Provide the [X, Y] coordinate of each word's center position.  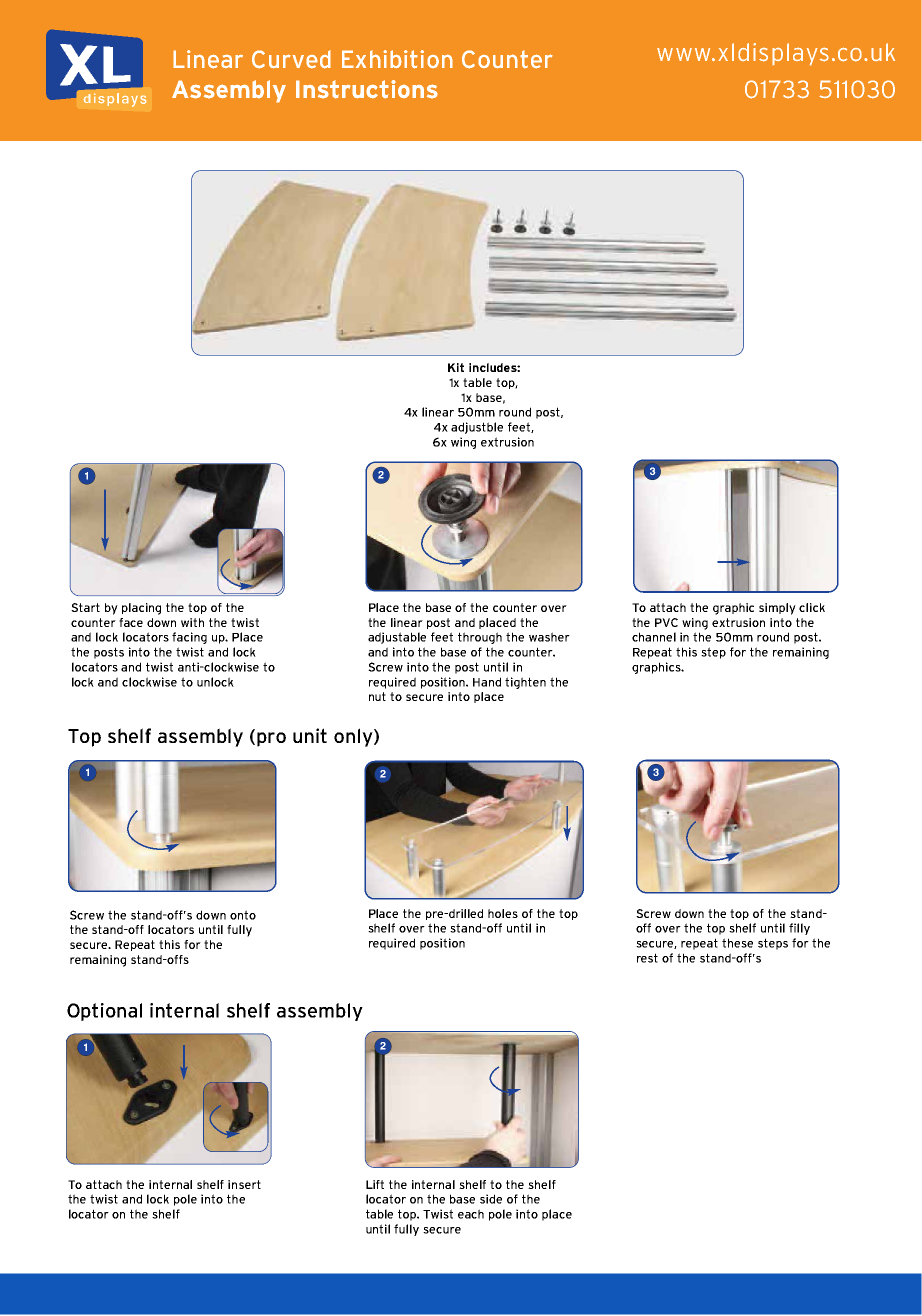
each [471, 1214]
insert [244, 1184]
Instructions [367, 89]
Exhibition [397, 59]
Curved [291, 59]
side [491, 1199]
